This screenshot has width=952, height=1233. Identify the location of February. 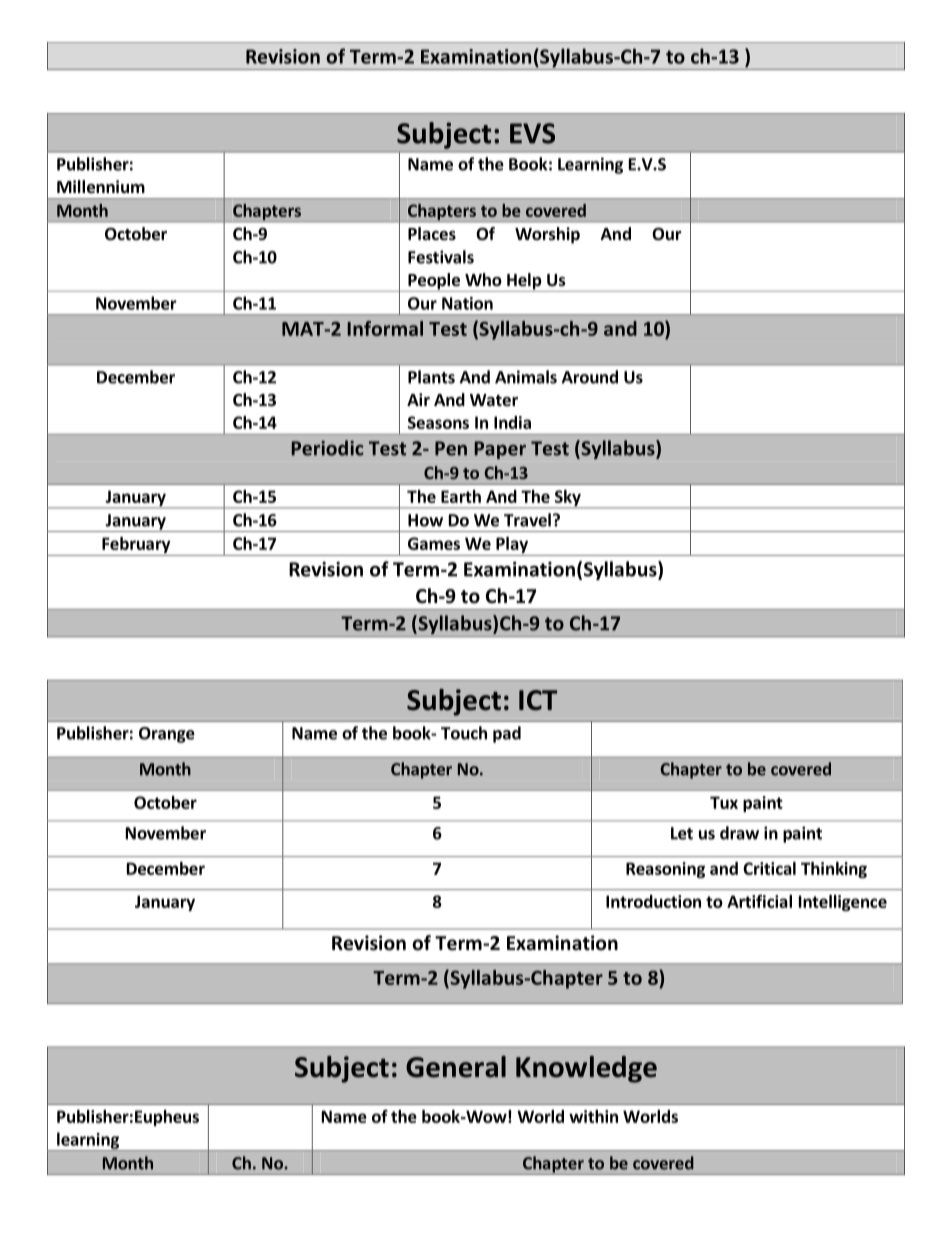
(136, 545).
